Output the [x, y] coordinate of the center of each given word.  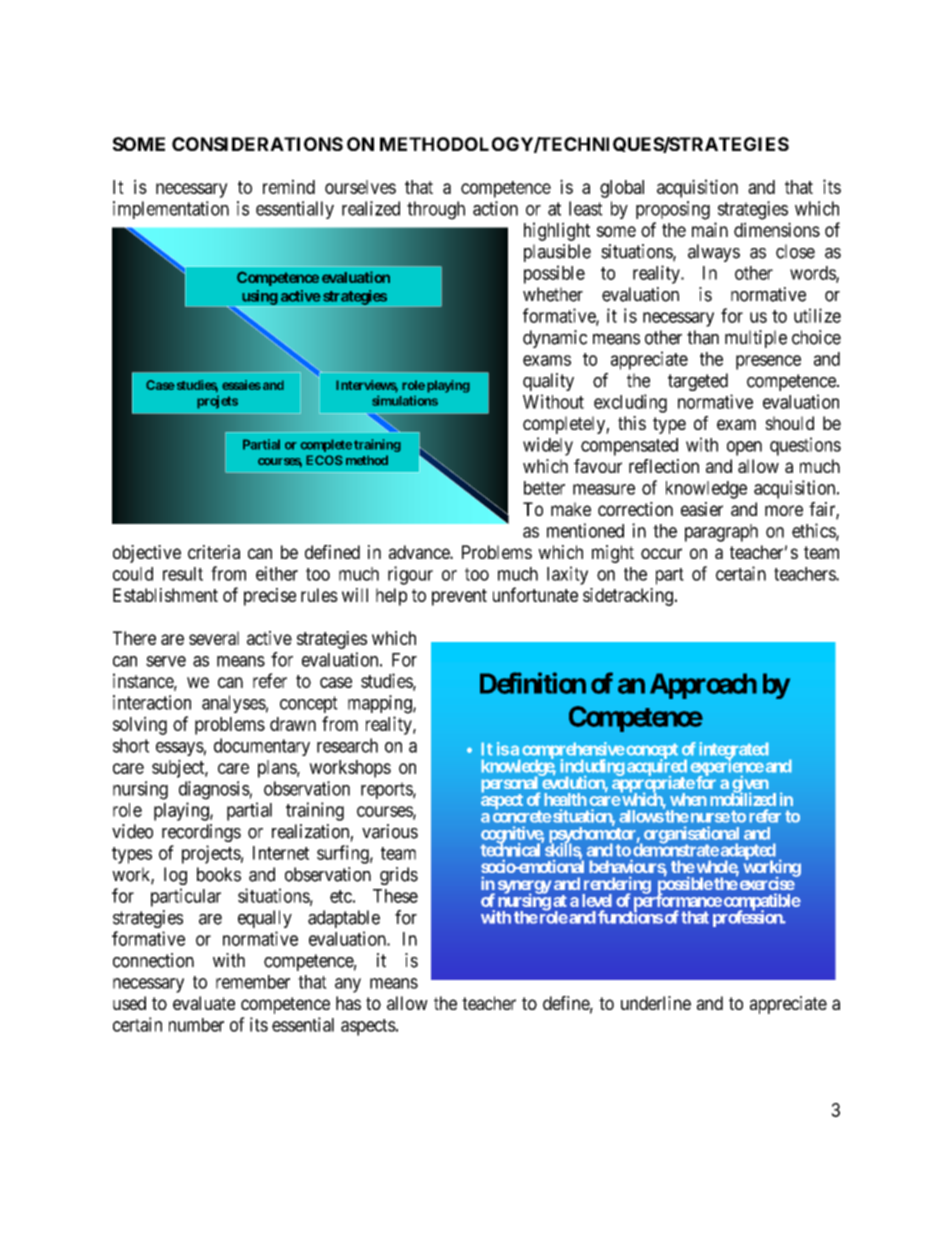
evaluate [204, 1003]
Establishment [165, 595]
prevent [459, 597]
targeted [698, 382]
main [710, 229]
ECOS [324, 460]
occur [661, 553]
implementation [171, 210]
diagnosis [214, 790]
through [436, 210]
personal [511, 785]
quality [548, 382]
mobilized [743, 798]
